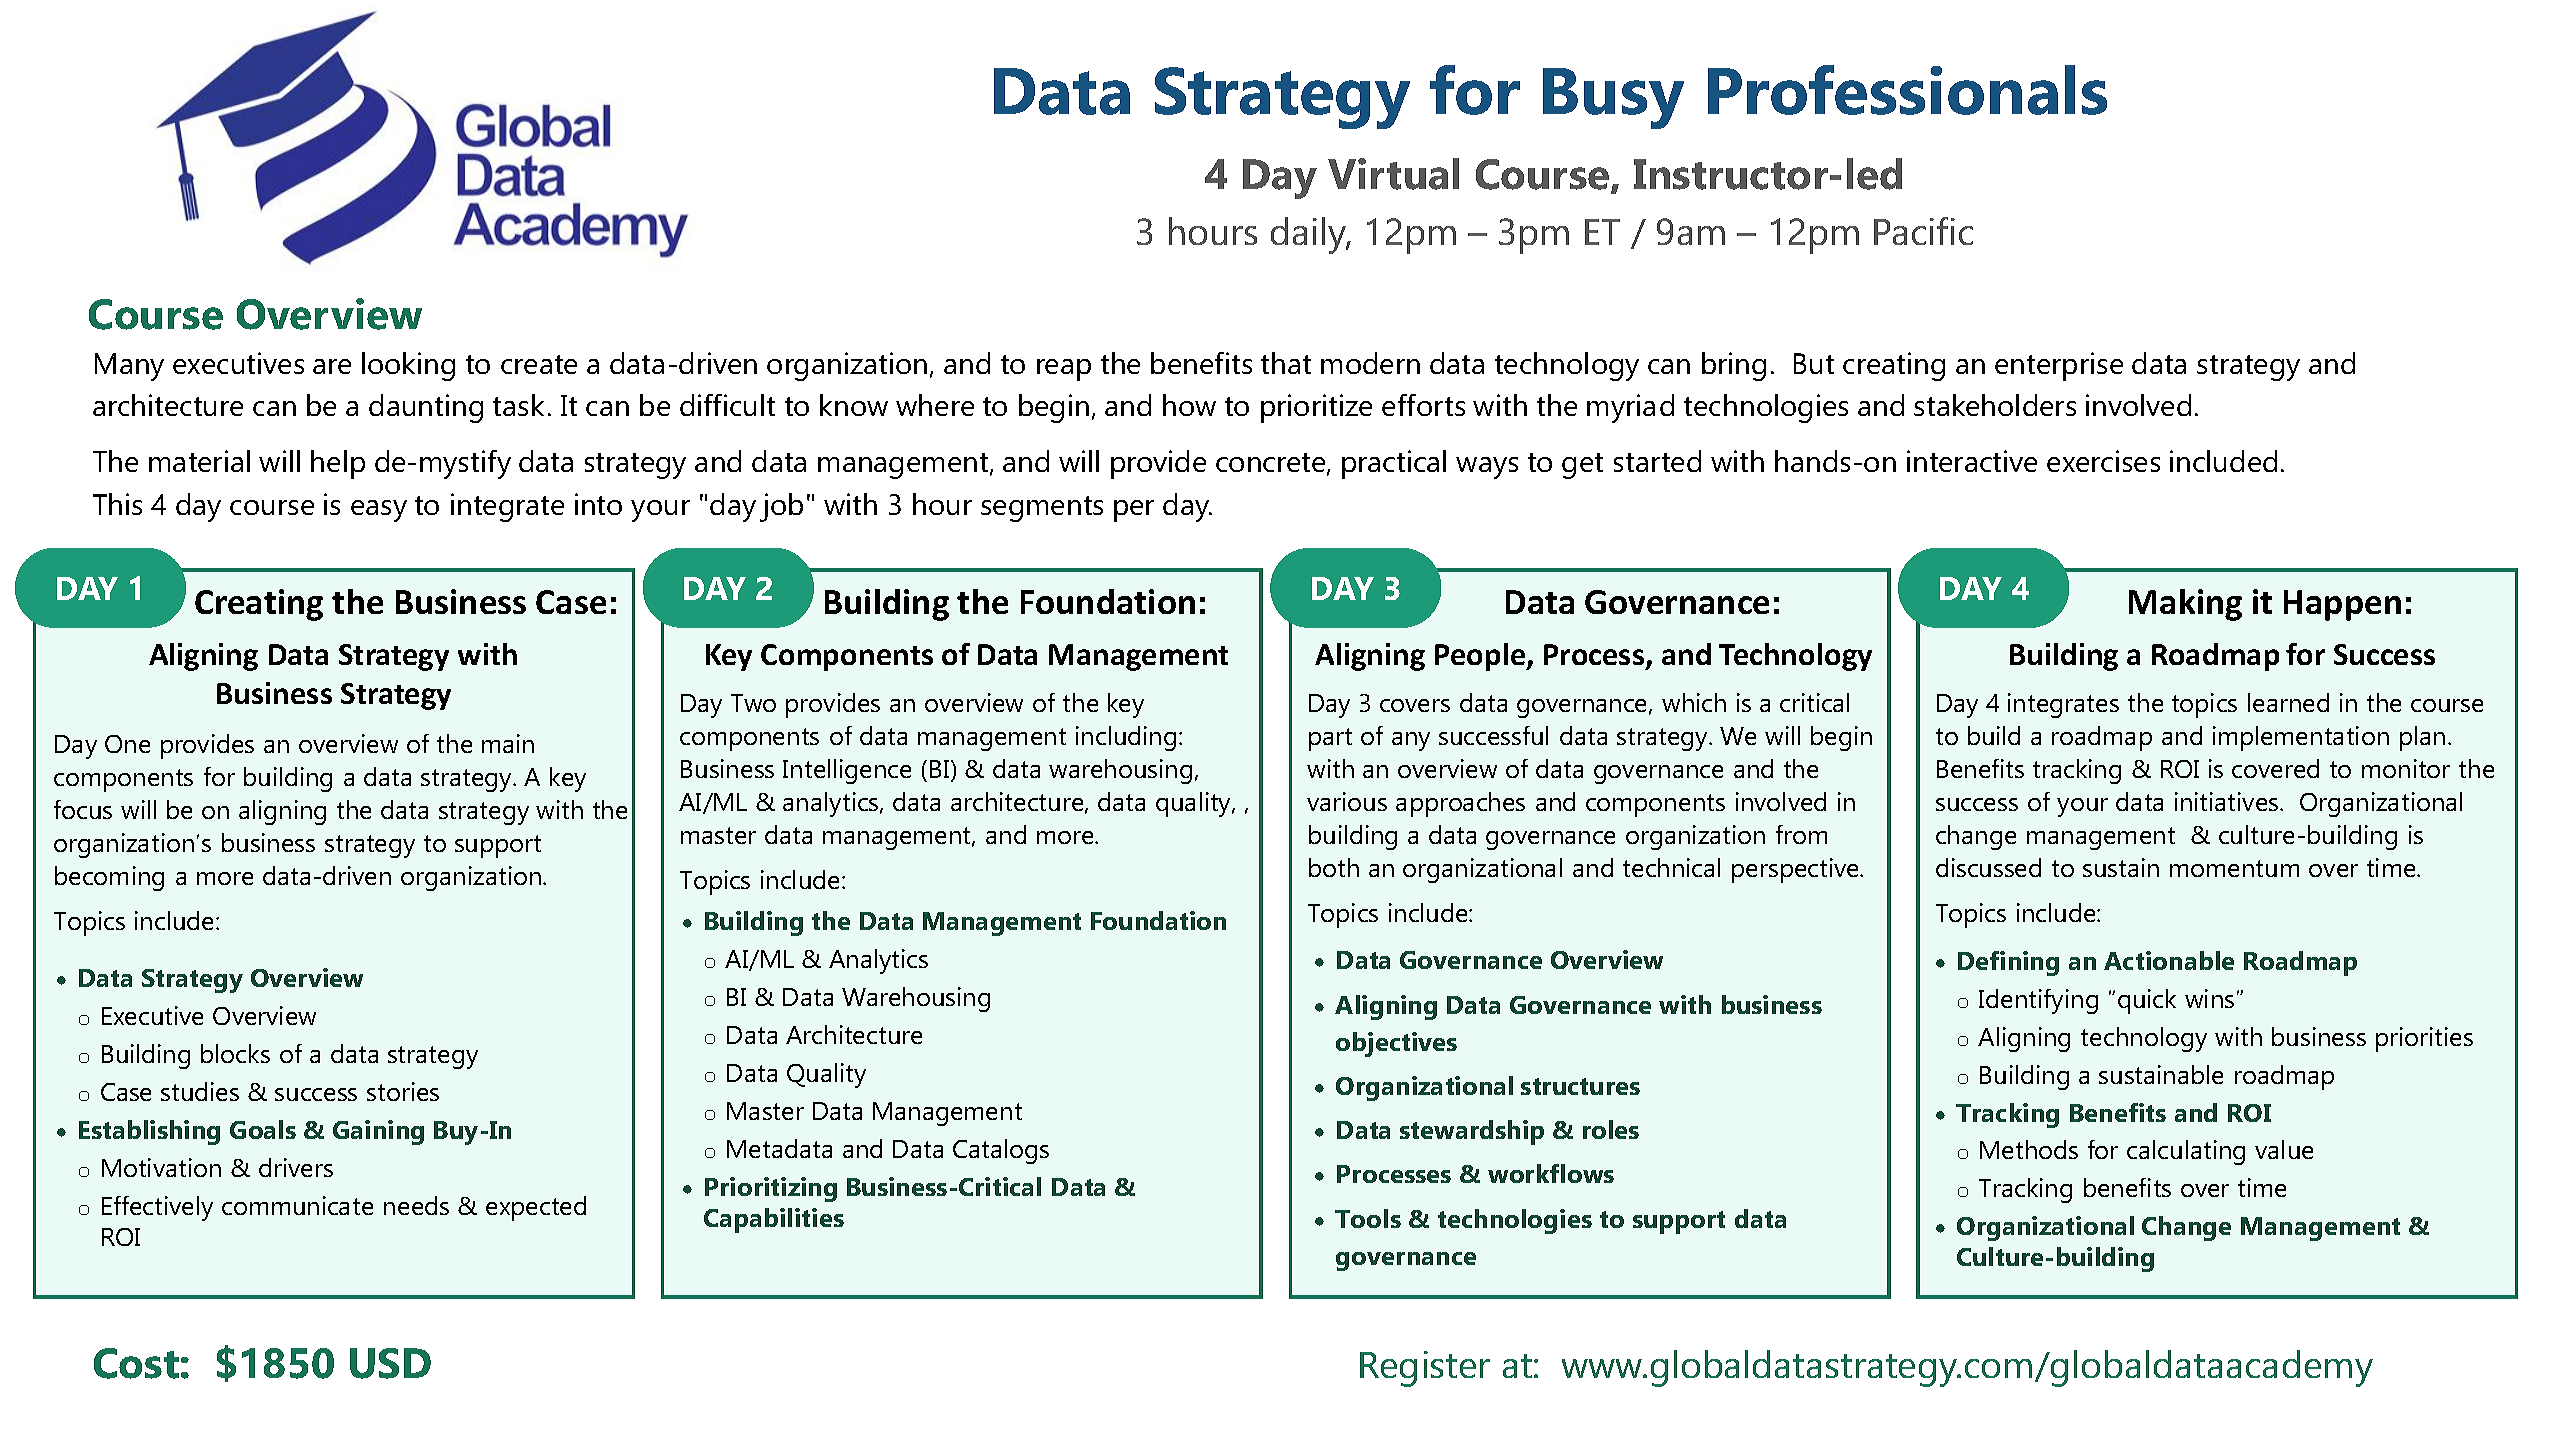  I want to click on looking, so click(408, 366).
